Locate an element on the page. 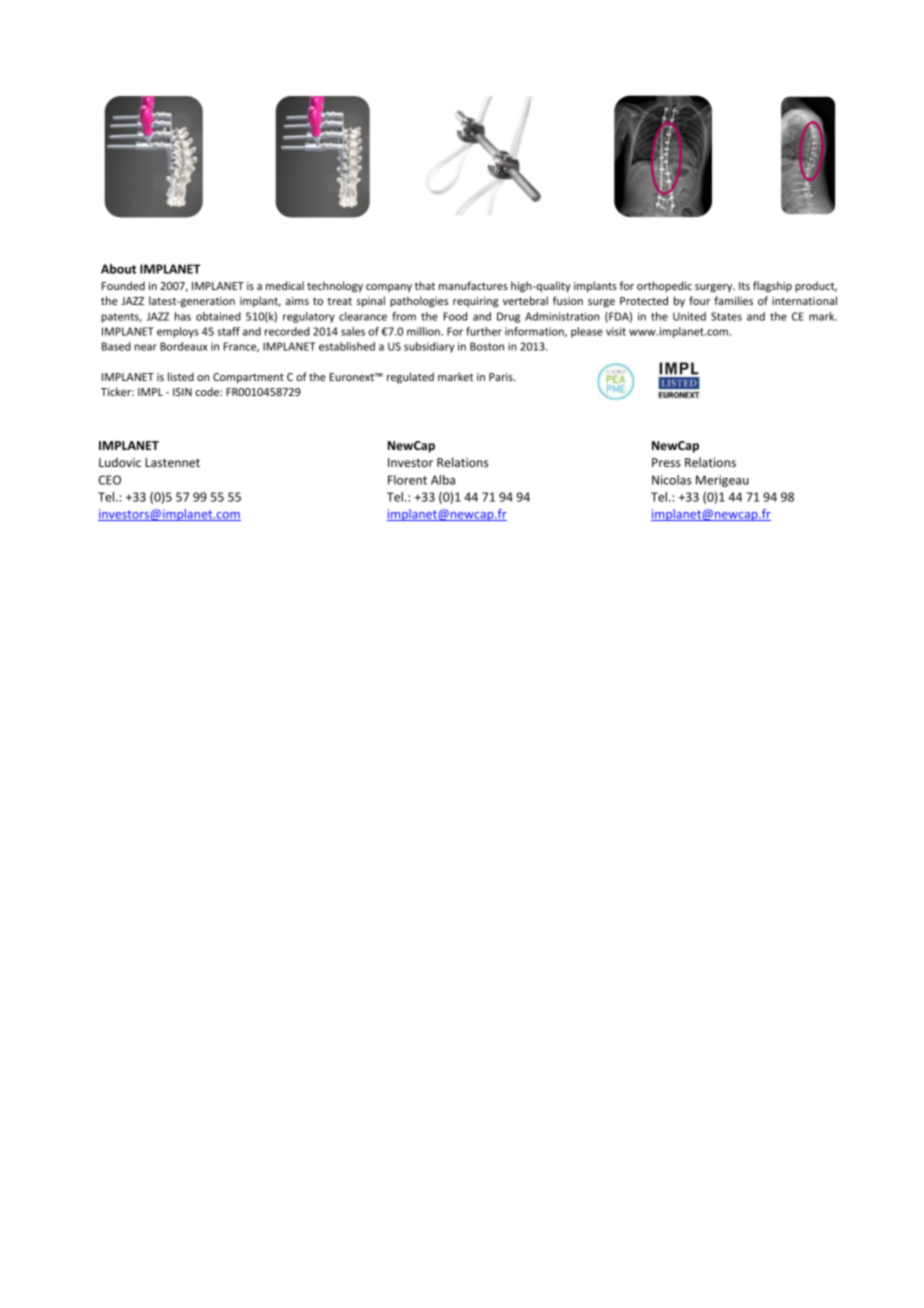 The width and height of the image is (924, 1308). States is located at coordinates (726, 316).
